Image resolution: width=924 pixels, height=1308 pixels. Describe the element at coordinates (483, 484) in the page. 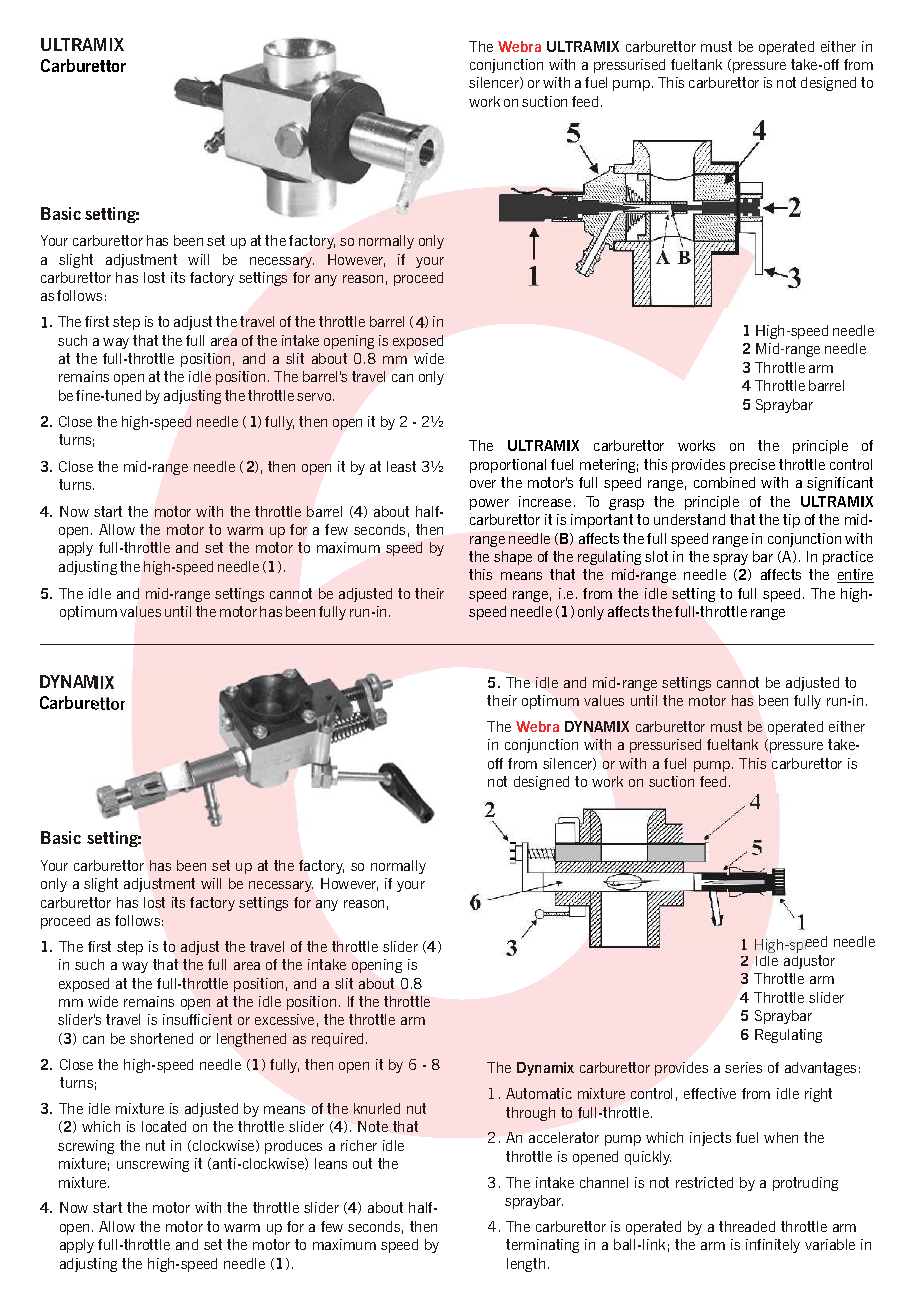

I see `over` at that location.
